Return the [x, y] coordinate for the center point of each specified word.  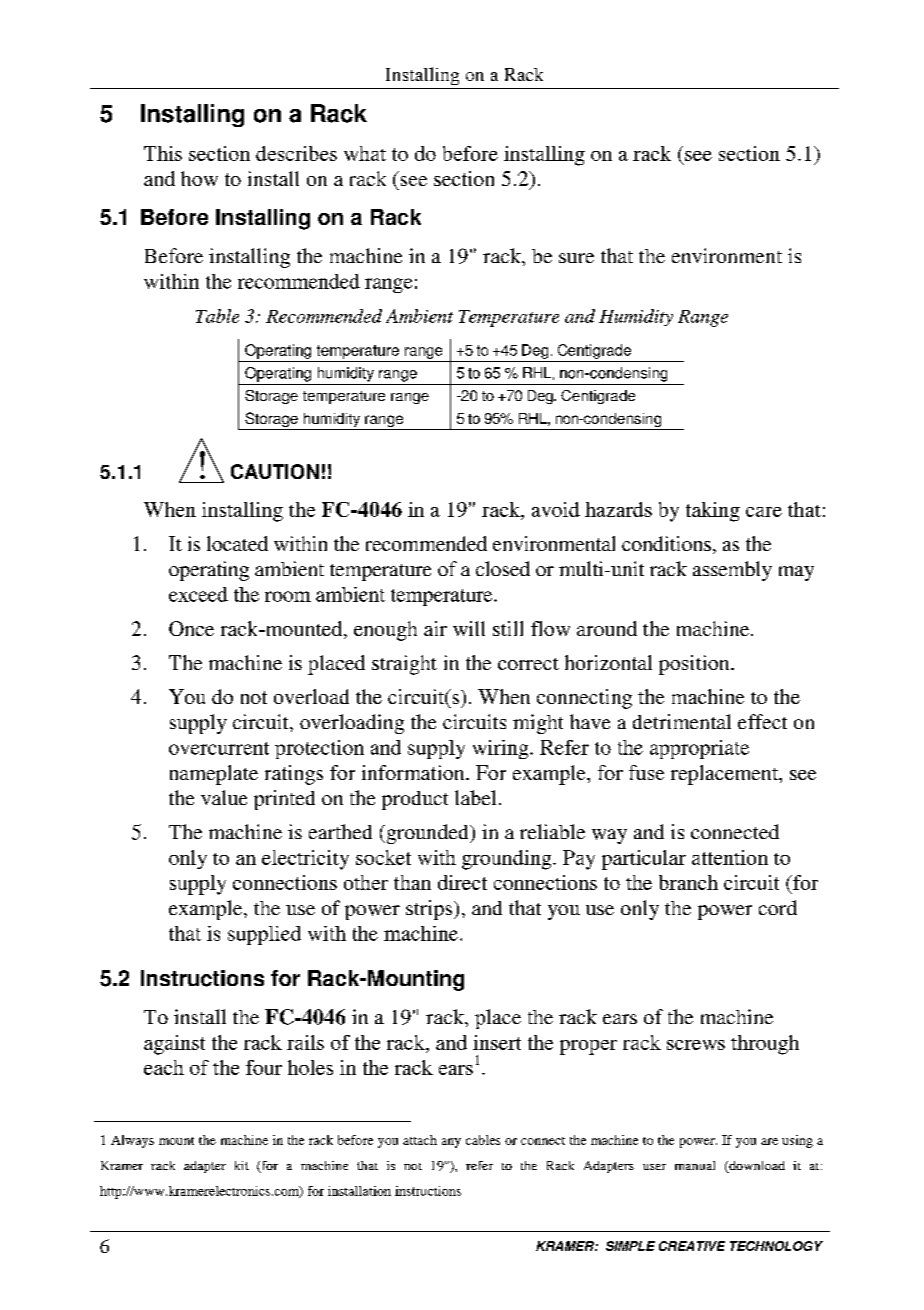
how [199, 178]
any [451, 1143]
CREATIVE [692, 1246]
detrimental [682, 721]
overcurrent [219, 748]
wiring [502, 749]
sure [576, 258]
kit [242, 1165]
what [365, 153]
